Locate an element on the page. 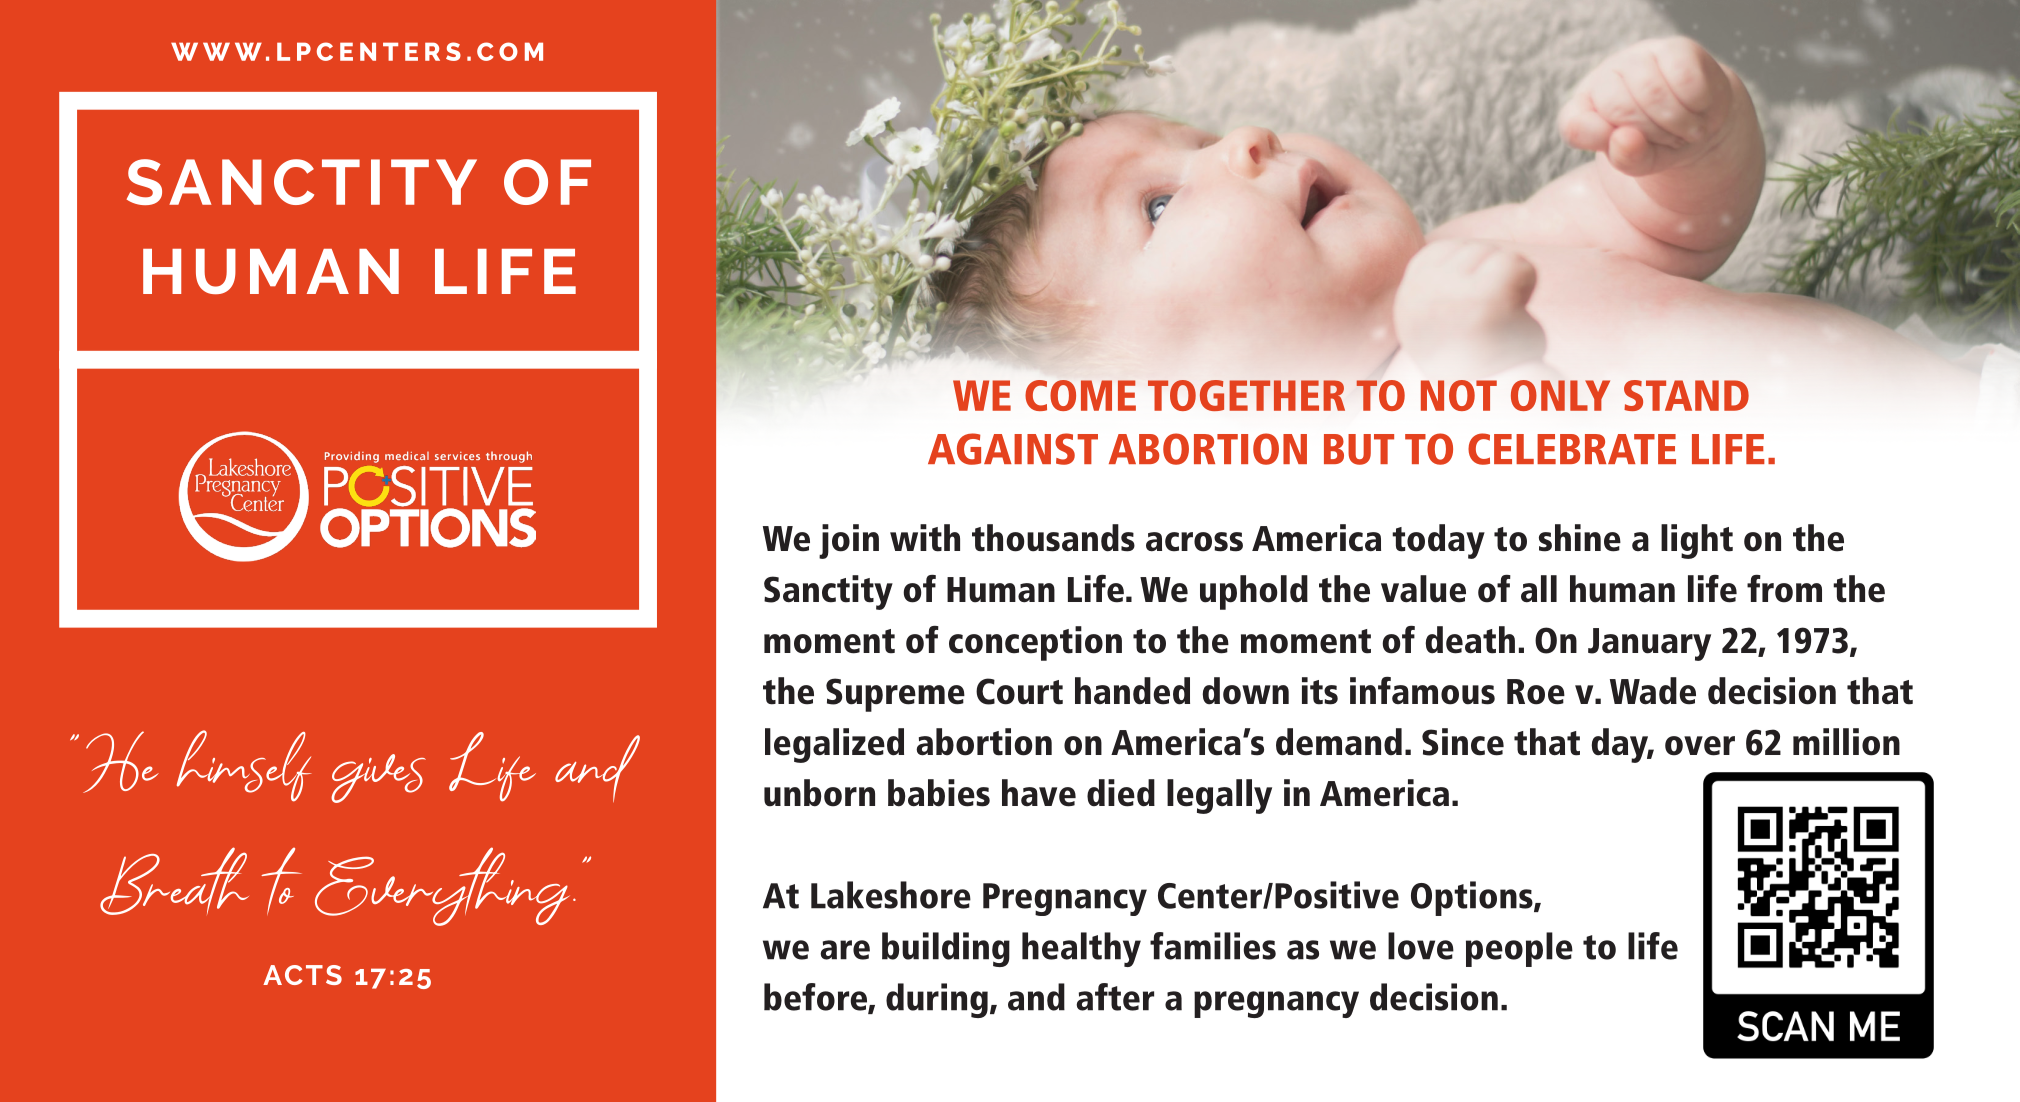 The height and width of the document is (1102, 2020). ACTS is located at coordinates (302, 975).
